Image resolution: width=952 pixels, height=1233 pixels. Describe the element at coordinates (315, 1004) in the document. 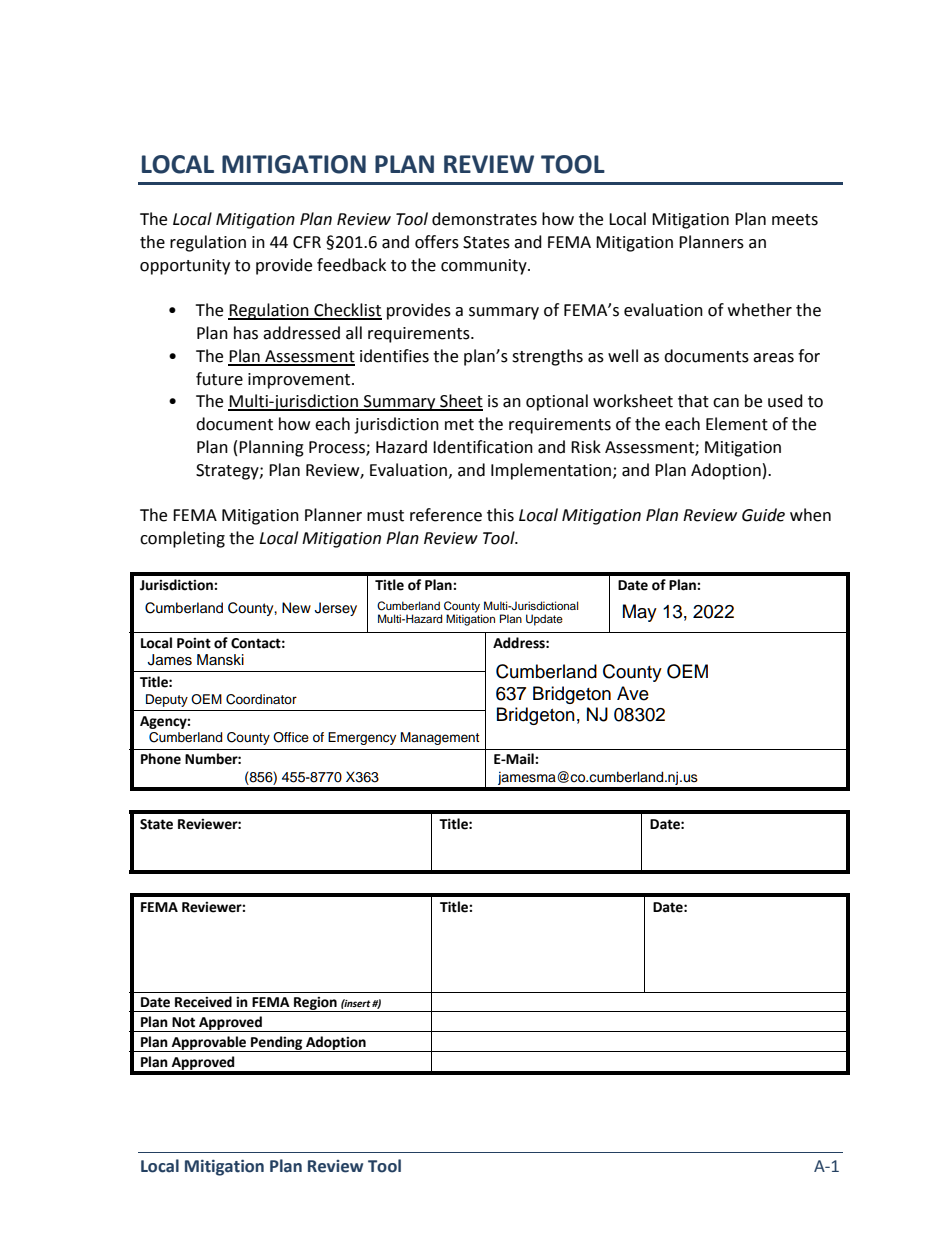

I see `Region` at that location.
